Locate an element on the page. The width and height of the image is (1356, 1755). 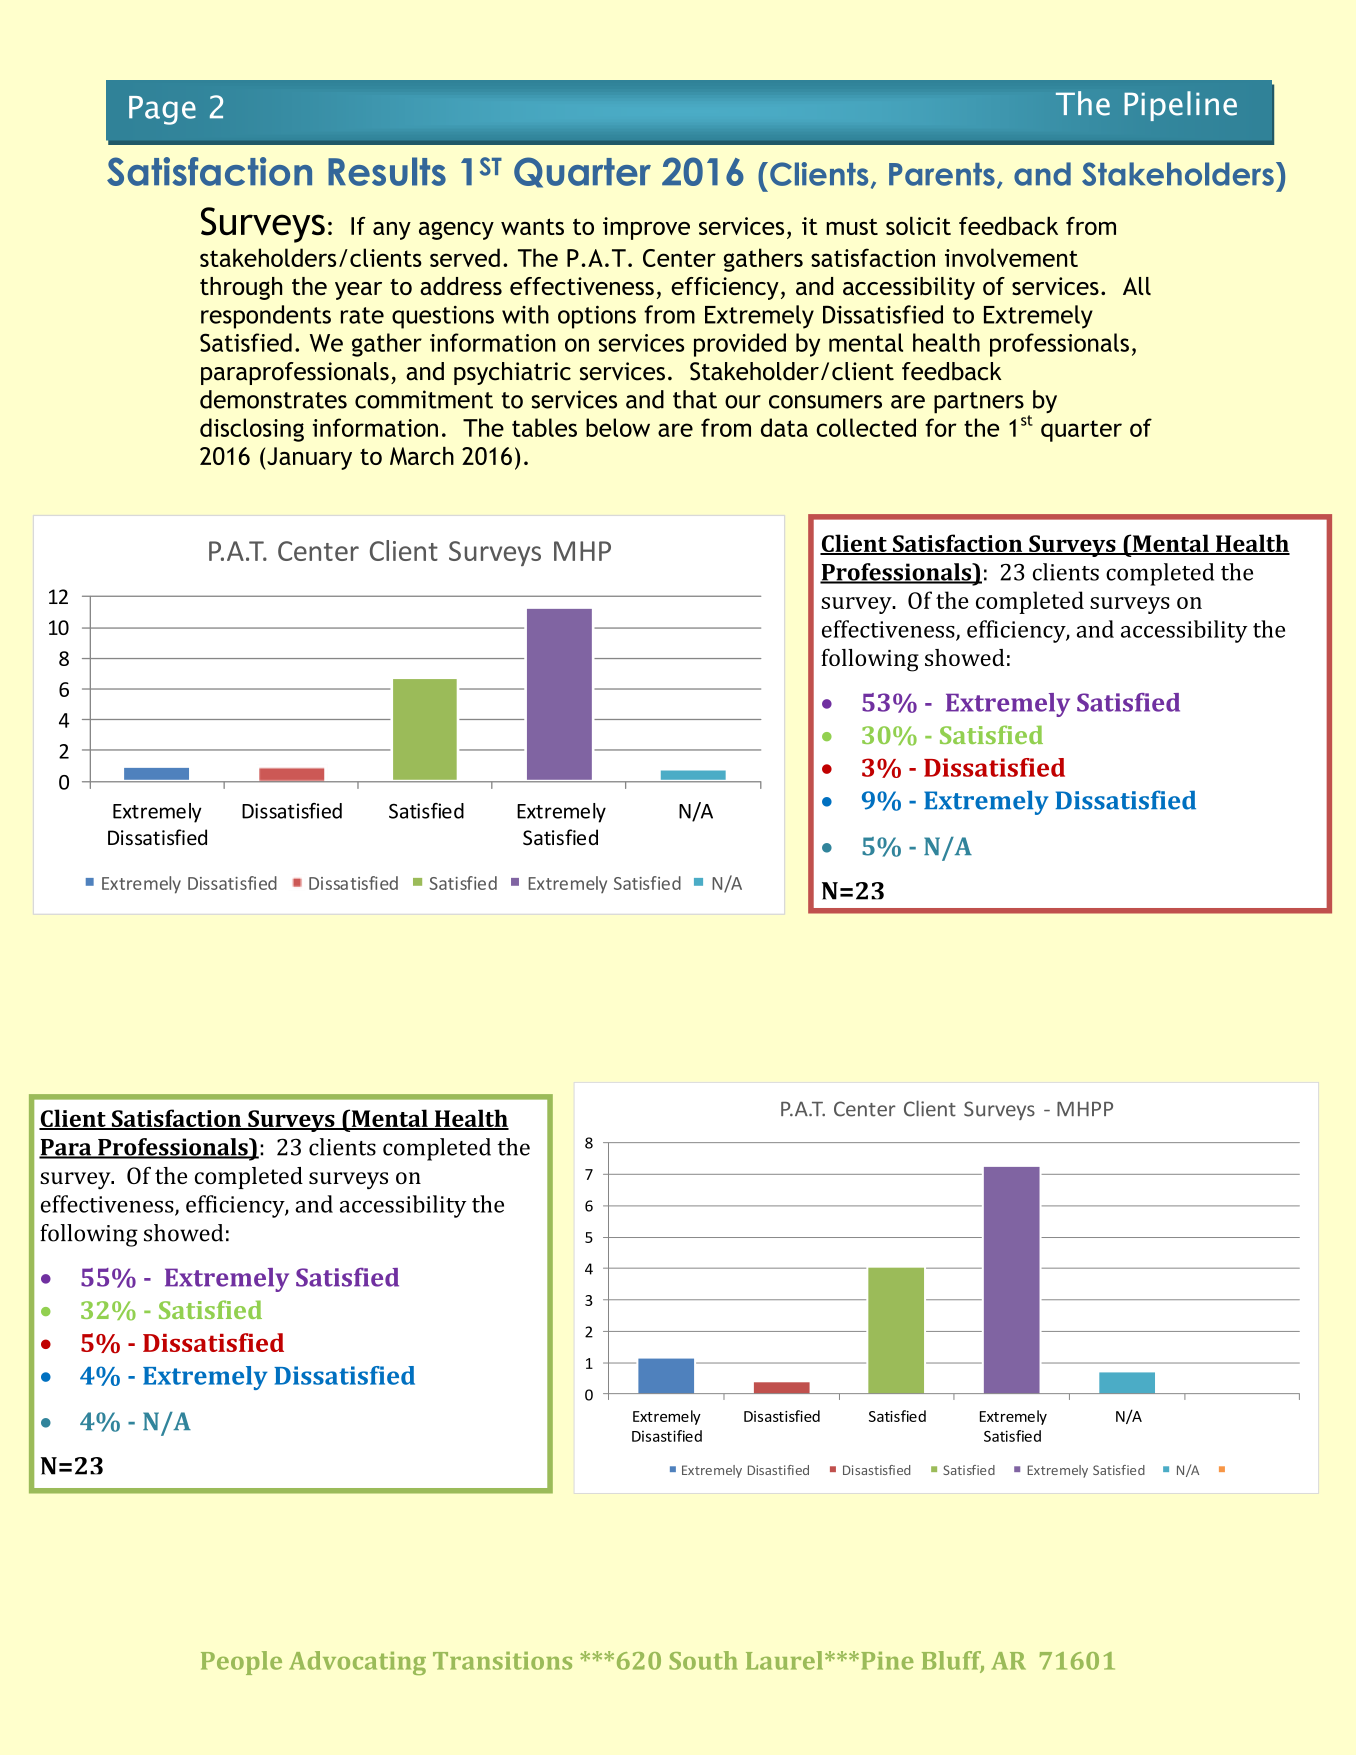
Transitions is located at coordinates (502, 1661).
